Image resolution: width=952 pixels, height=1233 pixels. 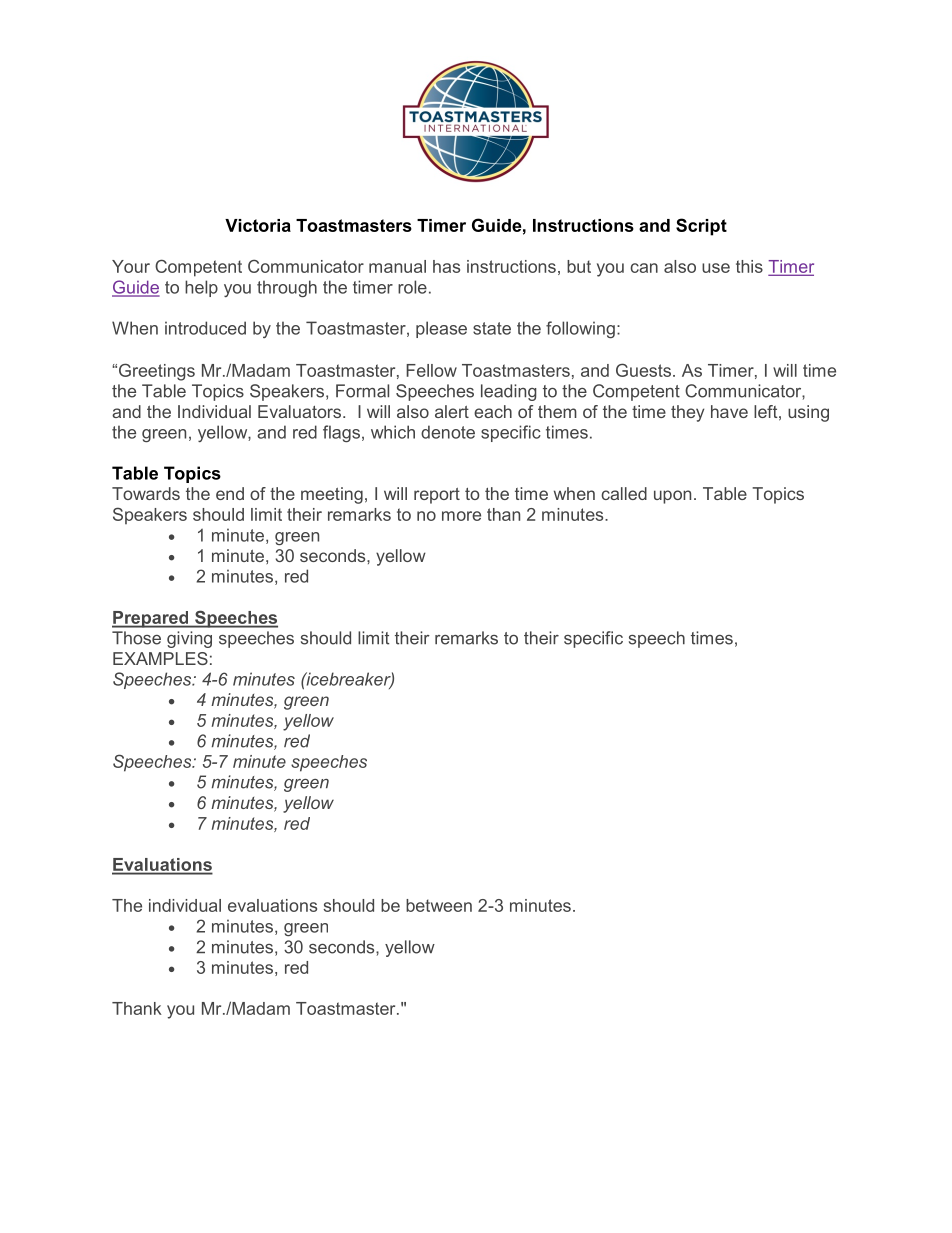 I want to click on has, so click(x=446, y=266).
